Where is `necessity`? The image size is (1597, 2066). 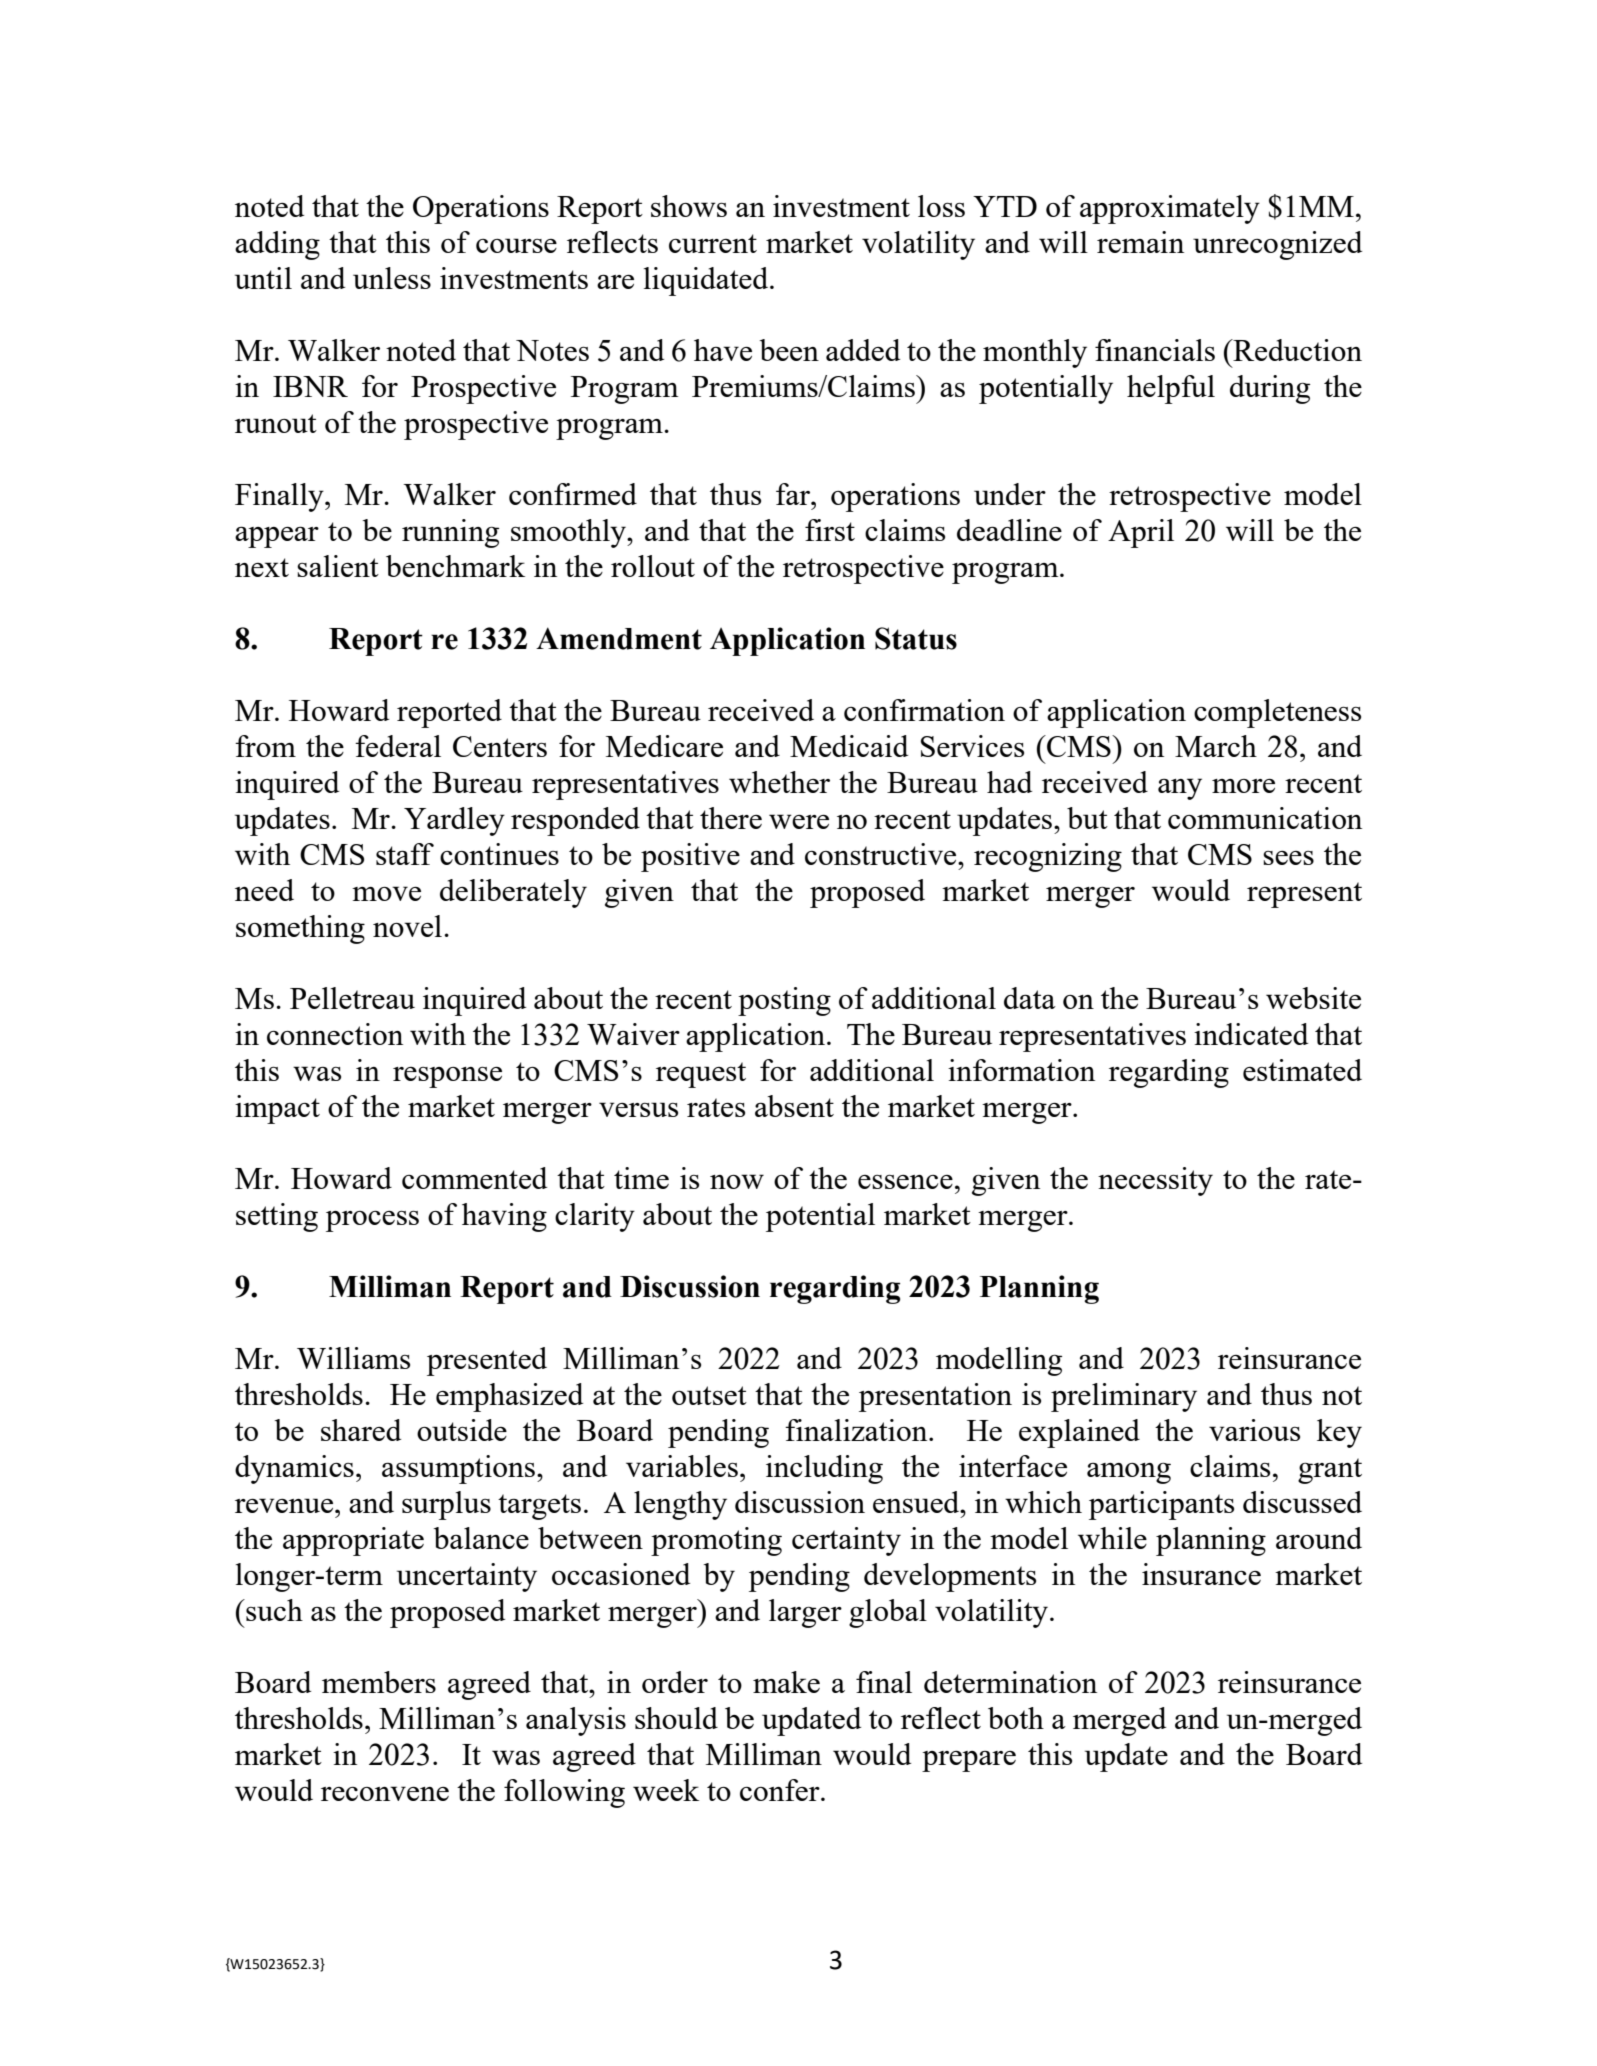
necessity is located at coordinates (1155, 1181).
